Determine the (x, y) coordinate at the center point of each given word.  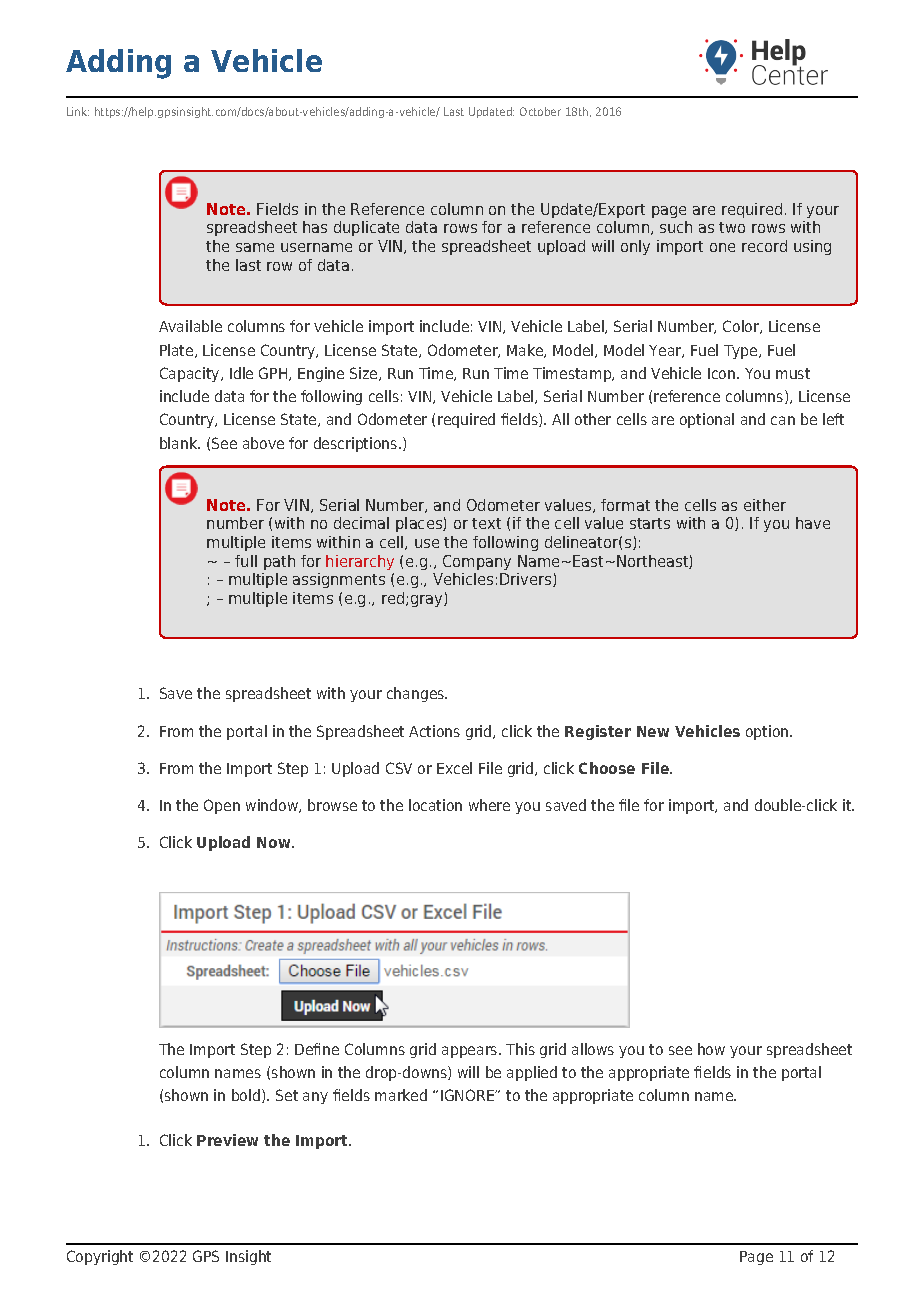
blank (180, 443)
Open (222, 806)
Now (275, 842)
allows (593, 1049)
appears (471, 1052)
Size (365, 374)
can (783, 420)
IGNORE (469, 1095)
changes (417, 694)
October (540, 111)
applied (532, 1073)
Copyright (100, 1257)
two (732, 227)
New (653, 731)
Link (78, 111)
